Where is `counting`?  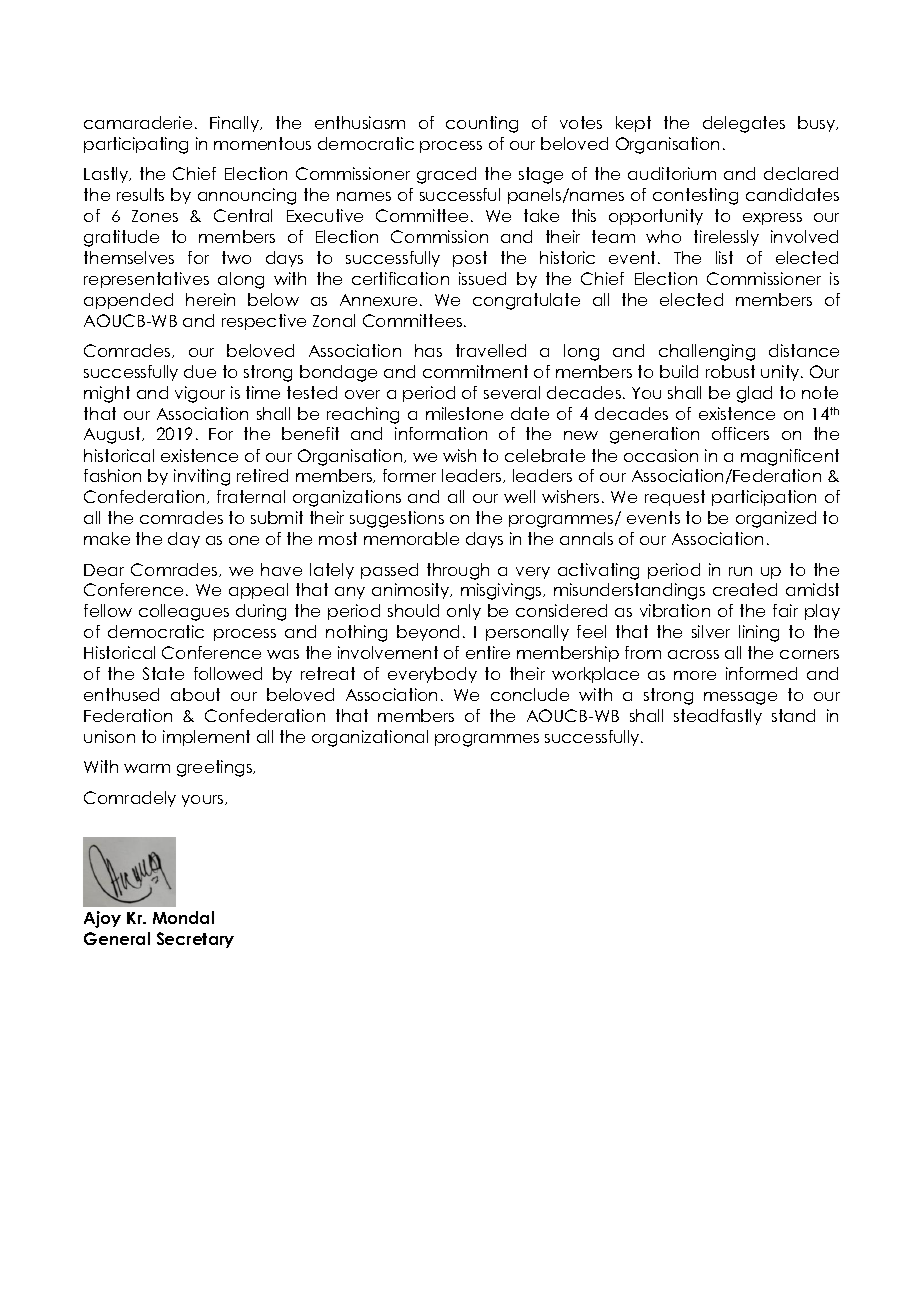 counting is located at coordinates (482, 124).
